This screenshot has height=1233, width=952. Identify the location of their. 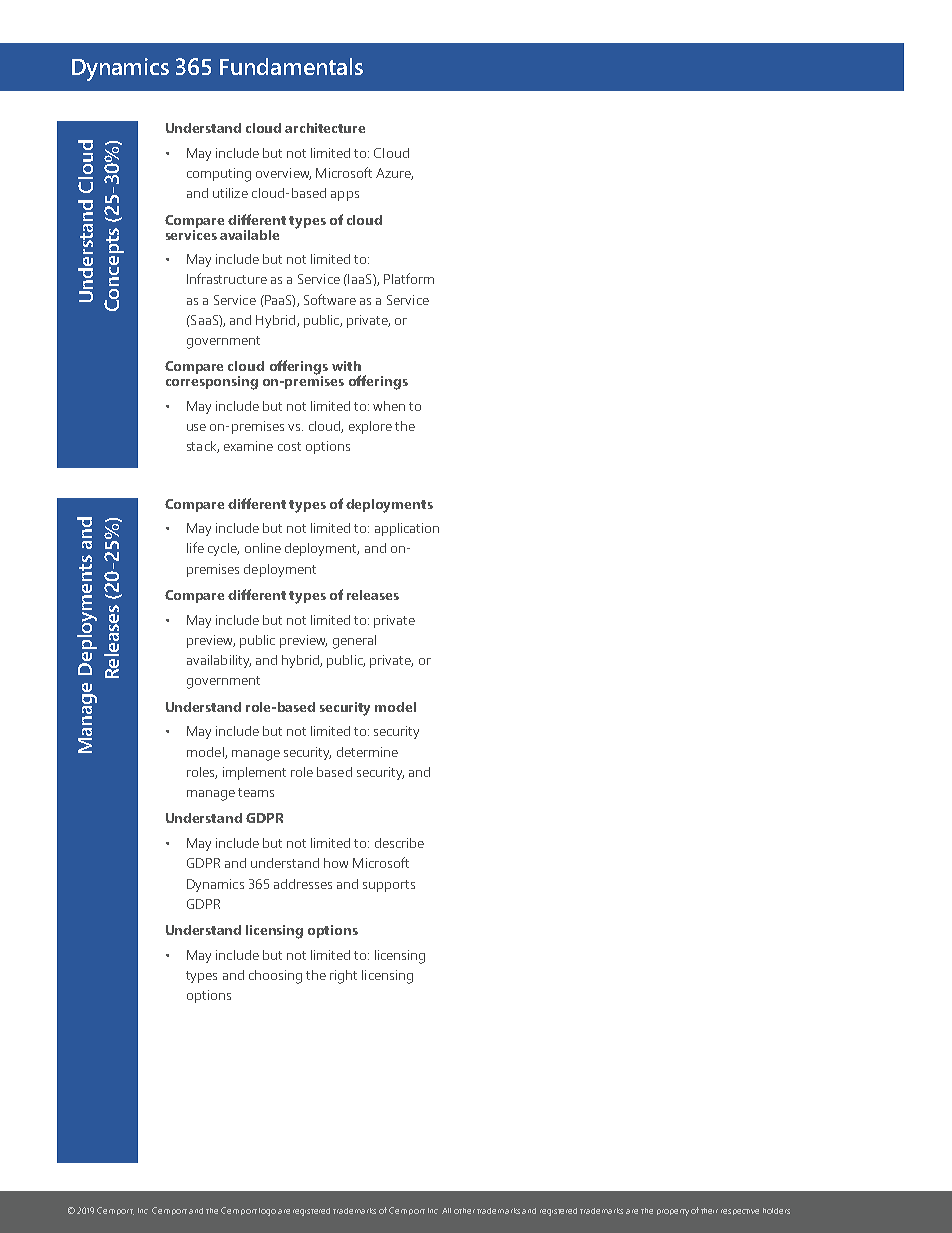
(709, 1211).
